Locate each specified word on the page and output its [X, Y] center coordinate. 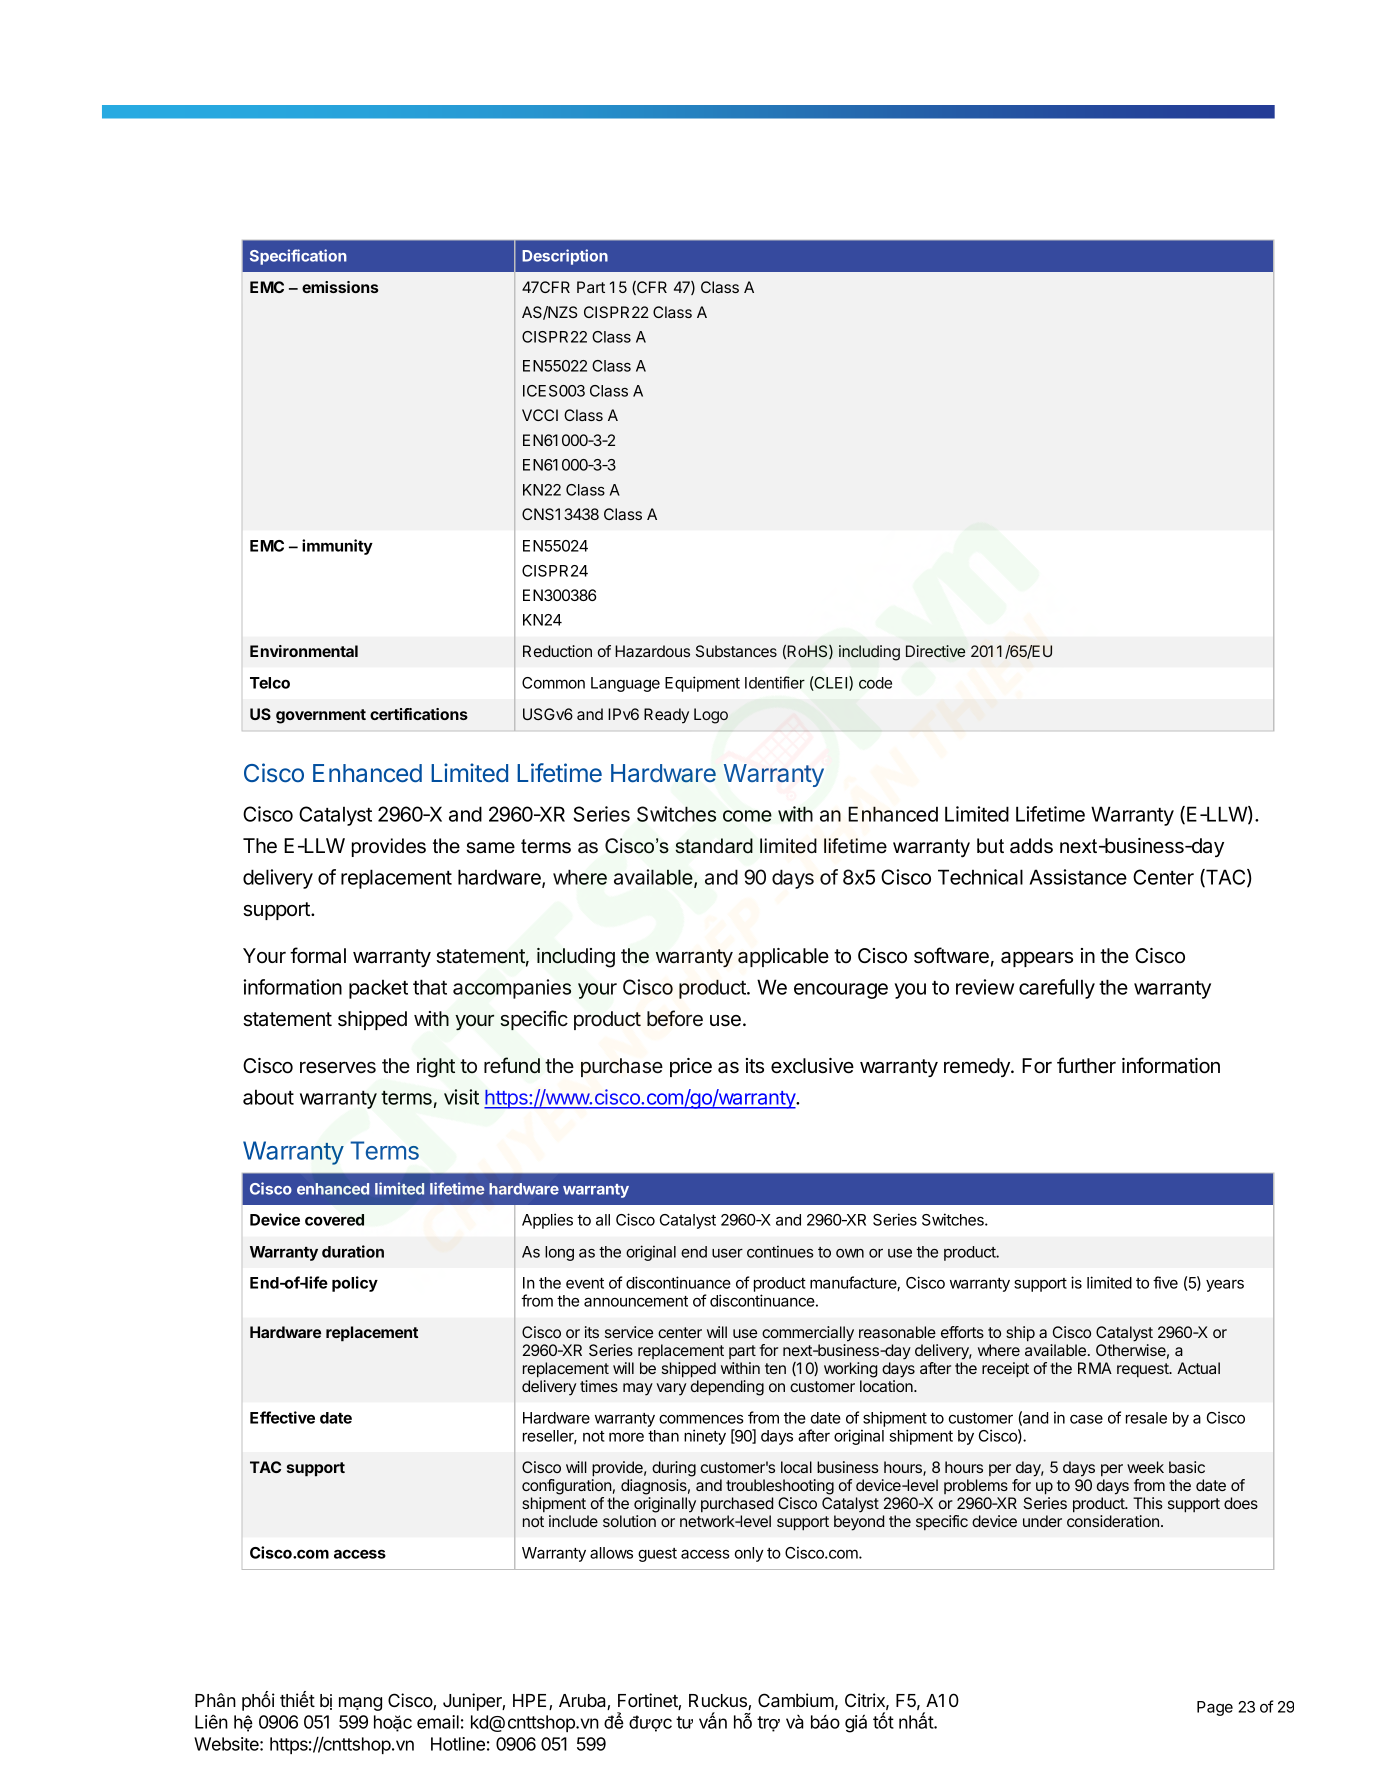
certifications [419, 714]
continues [780, 1251]
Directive [935, 651]
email [438, 1722]
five [1165, 1282]
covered [334, 1220]
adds [1031, 846]
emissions [340, 287]
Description [565, 257]
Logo [711, 716]
